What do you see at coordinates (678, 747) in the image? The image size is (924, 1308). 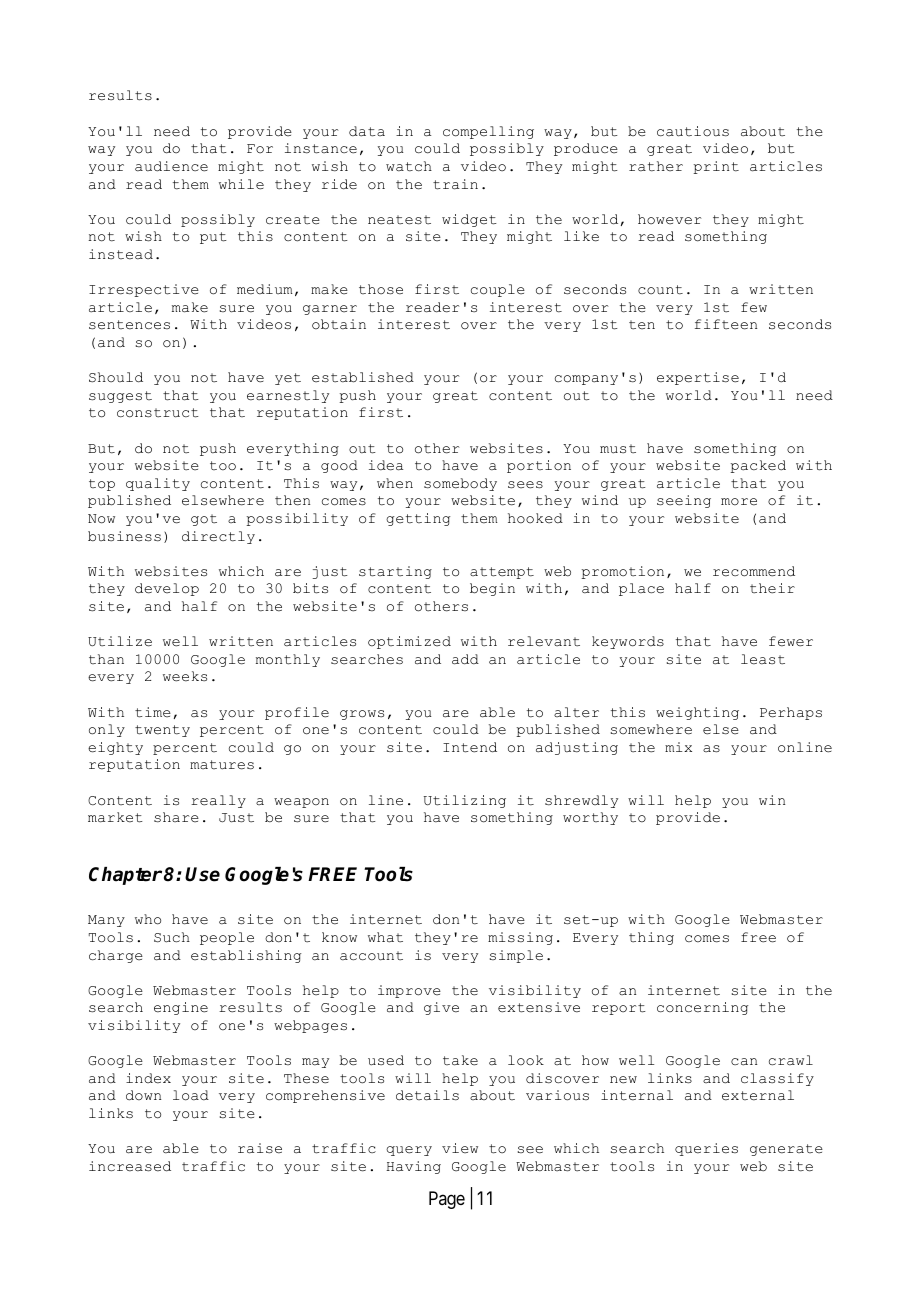 I see `mix` at bounding box center [678, 747].
